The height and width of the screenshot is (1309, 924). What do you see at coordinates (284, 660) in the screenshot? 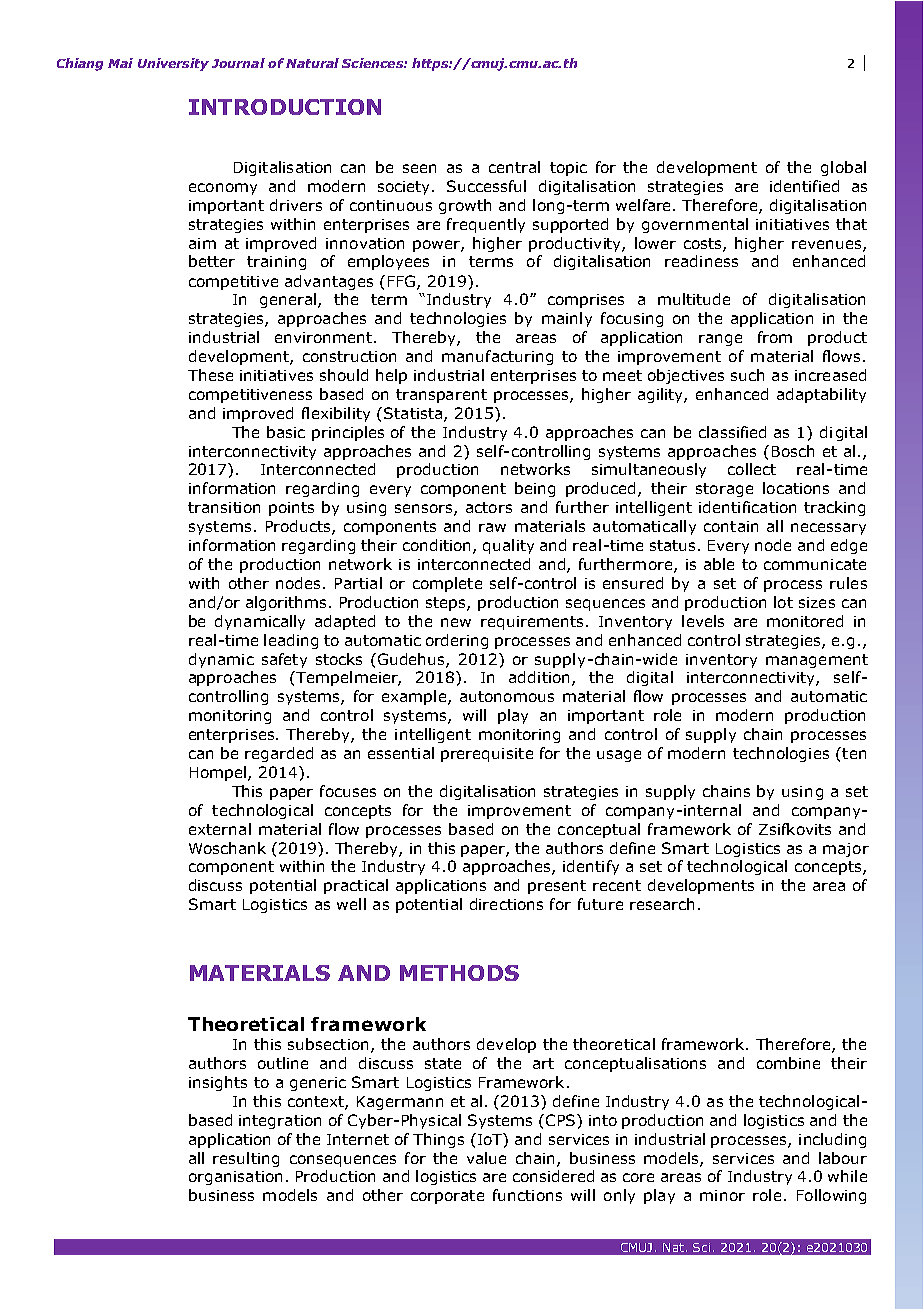
I see `safety` at bounding box center [284, 660].
